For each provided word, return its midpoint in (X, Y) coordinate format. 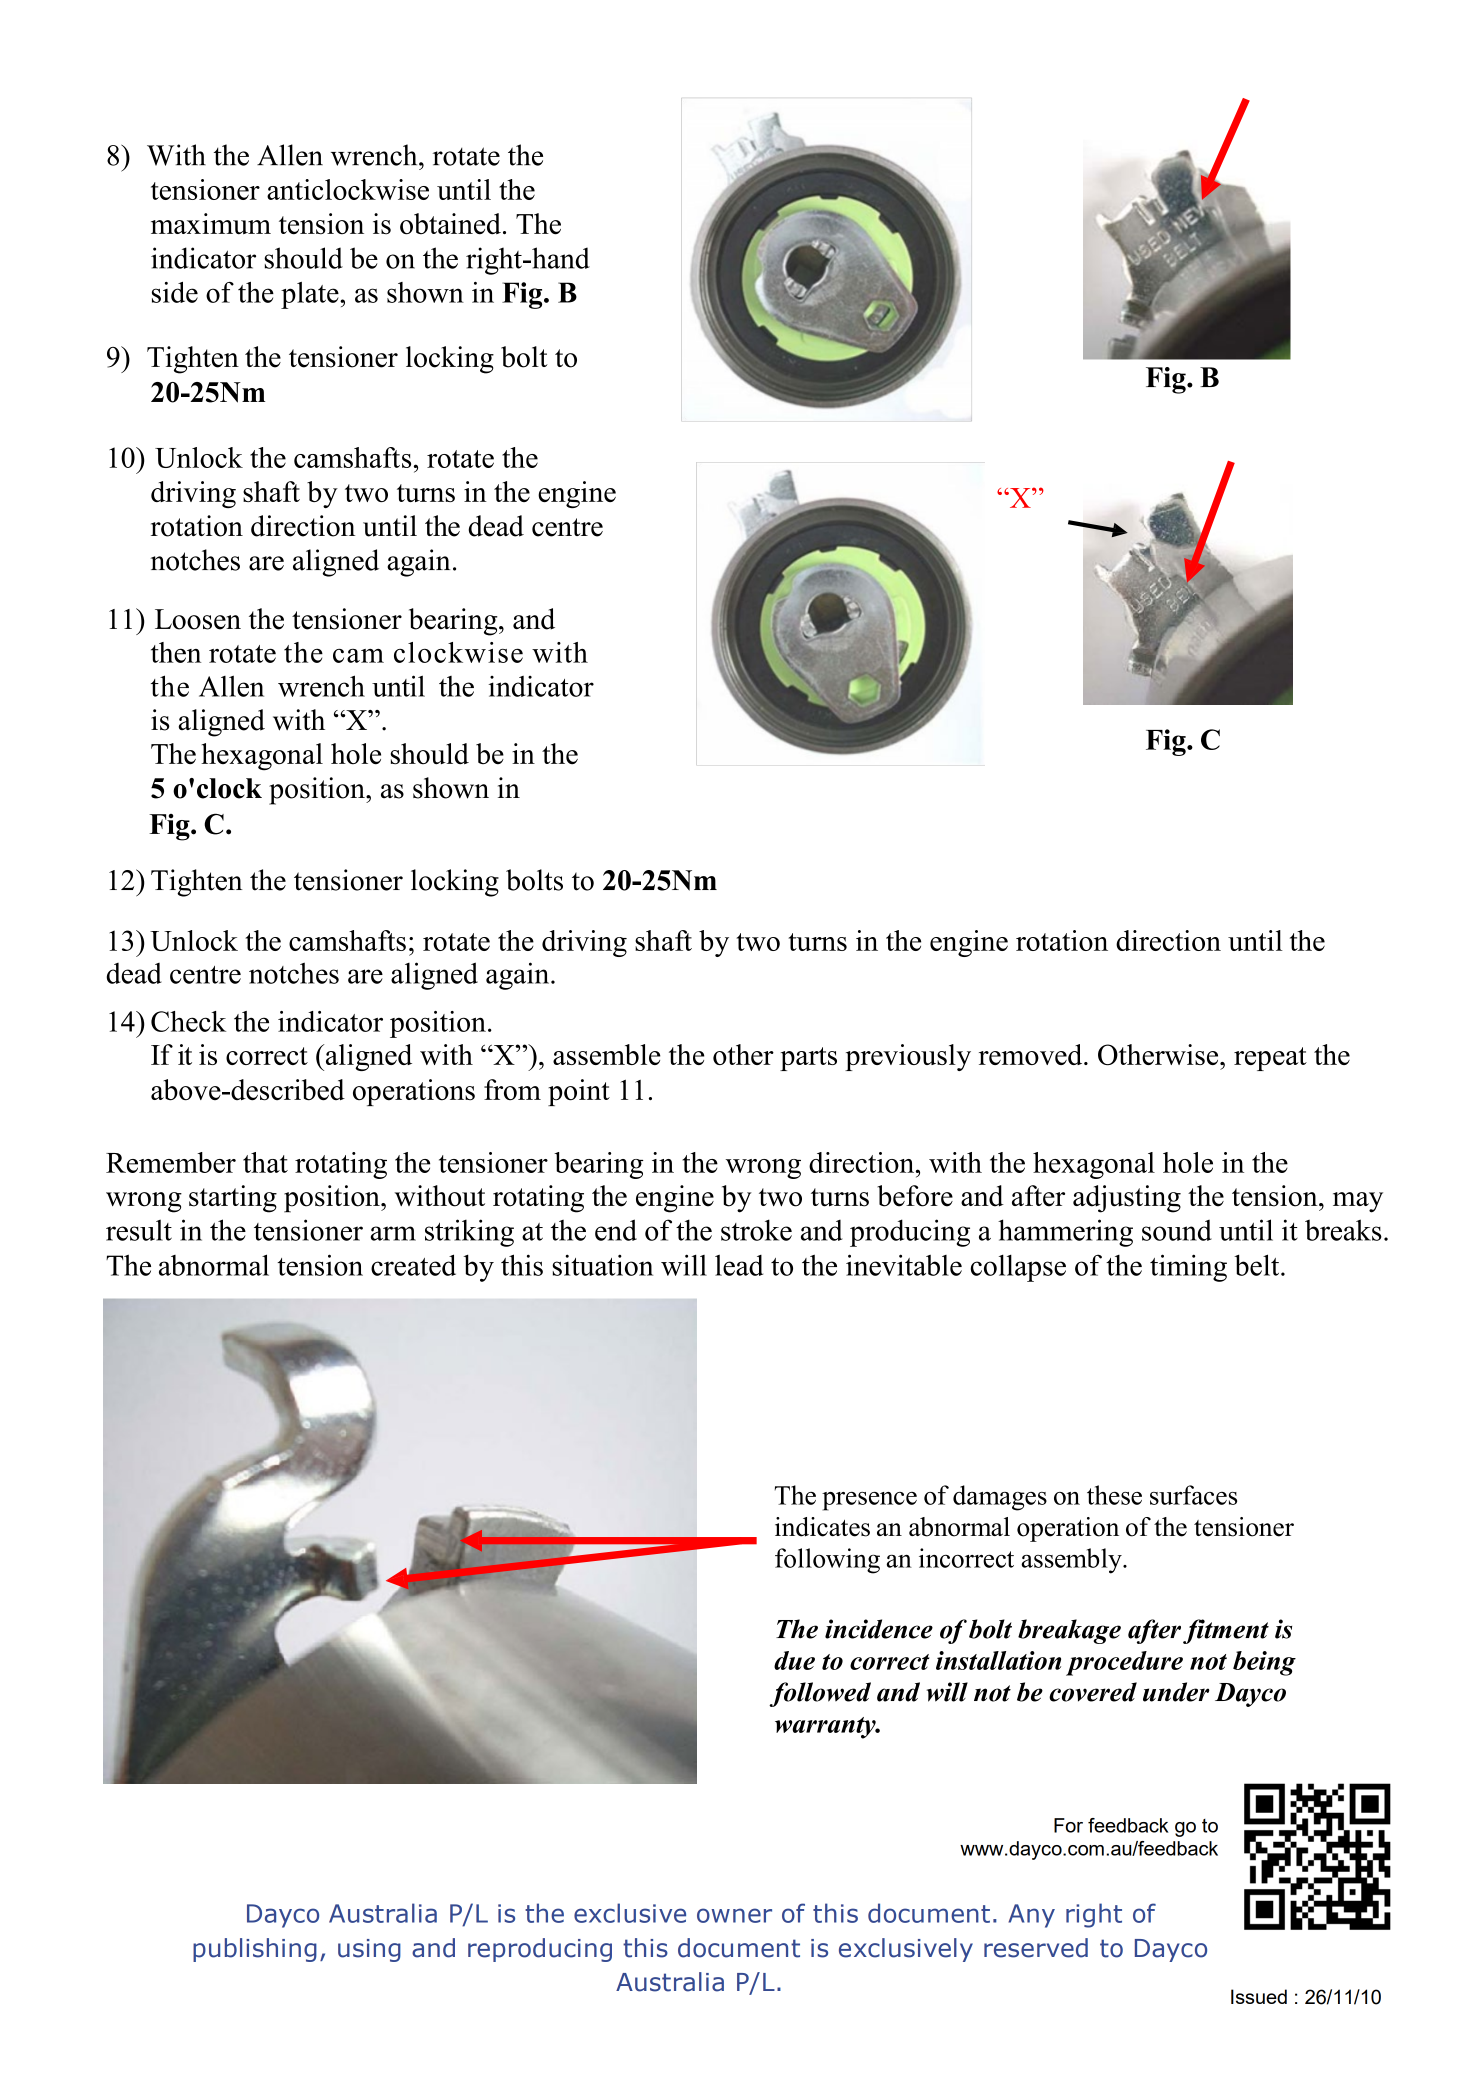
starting (233, 1199)
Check (188, 1021)
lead (739, 1265)
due (794, 1660)
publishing (255, 1950)
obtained (450, 224)
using (369, 1950)
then (176, 652)
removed (1032, 1054)
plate (311, 295)
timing (1188, 1268)
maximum (211, 224)
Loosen (198, 619)
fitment (1226, 1631)
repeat (1270, 1059)
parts (808, 1059)
